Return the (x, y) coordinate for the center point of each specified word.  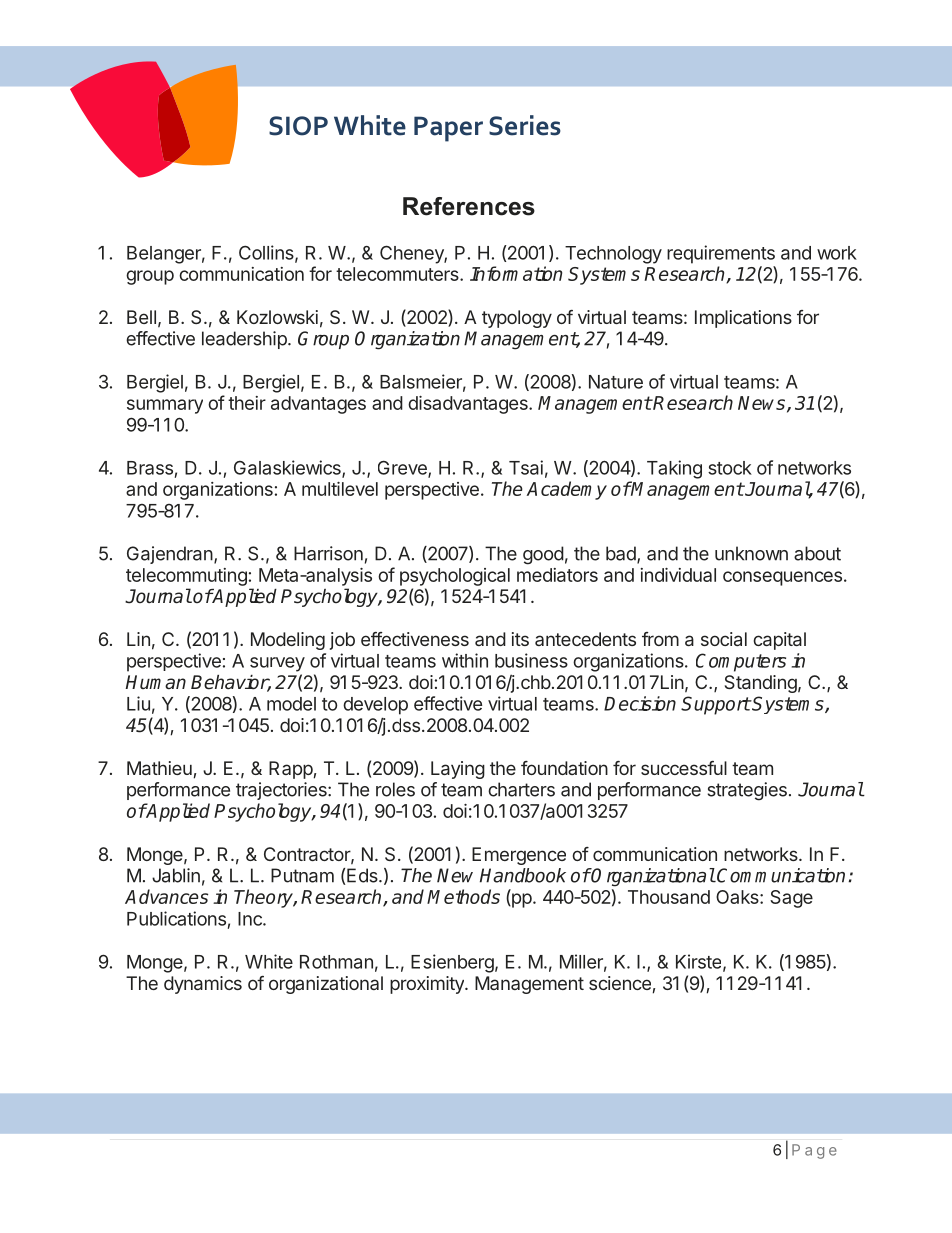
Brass (150, 468)
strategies (747, 791)
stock (730, 468)
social (724, 639)
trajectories (282, 791)
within (465, 660)
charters (521, 789)
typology (517, 319)
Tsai (526, 467)
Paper (448, 129)
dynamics (203, 985)
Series (525, 125)
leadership (245, 340)
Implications (743, 319)
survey (277, 664)
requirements (721, 254)
